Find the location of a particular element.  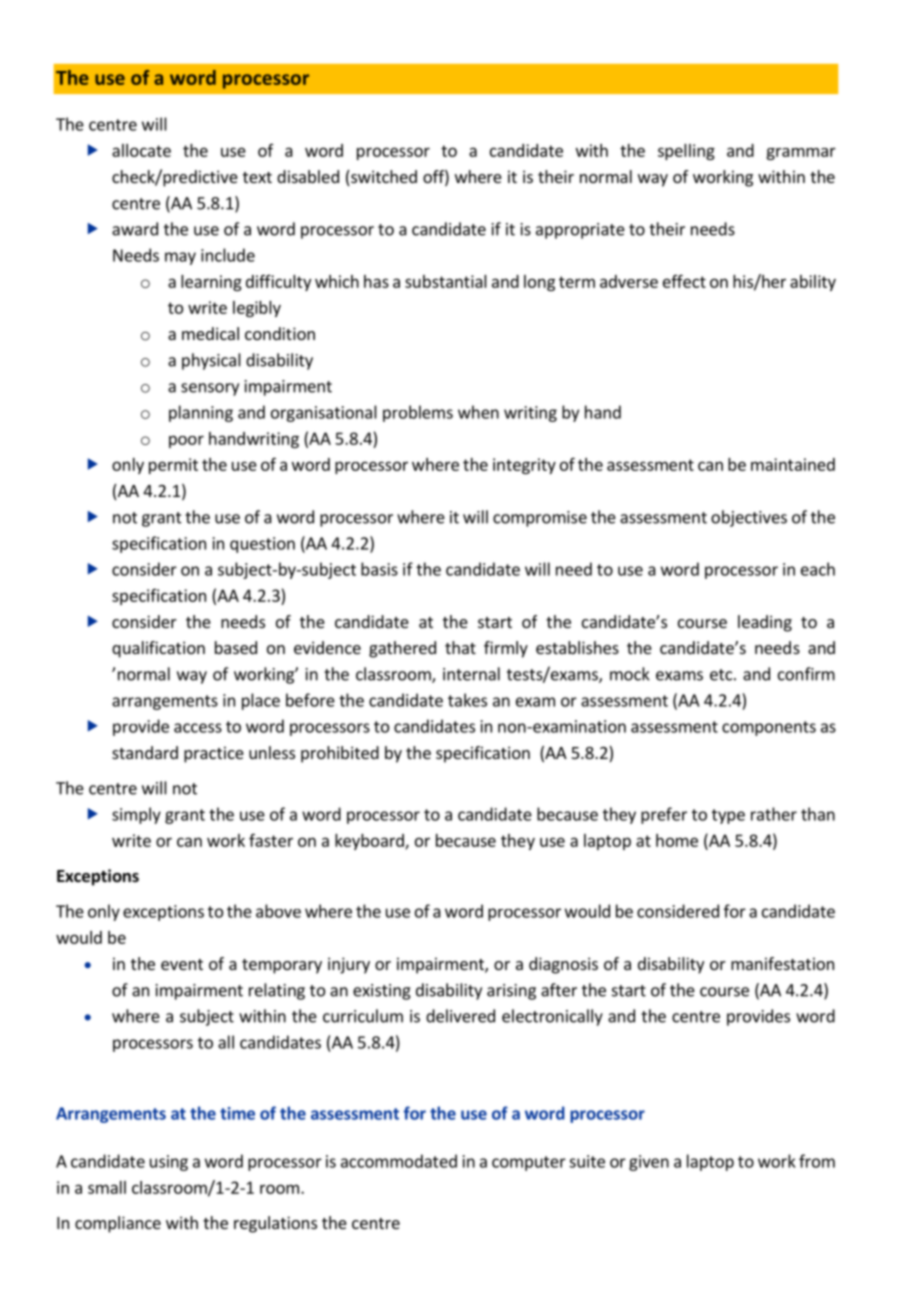

text is located at coordinates (257, 177).
